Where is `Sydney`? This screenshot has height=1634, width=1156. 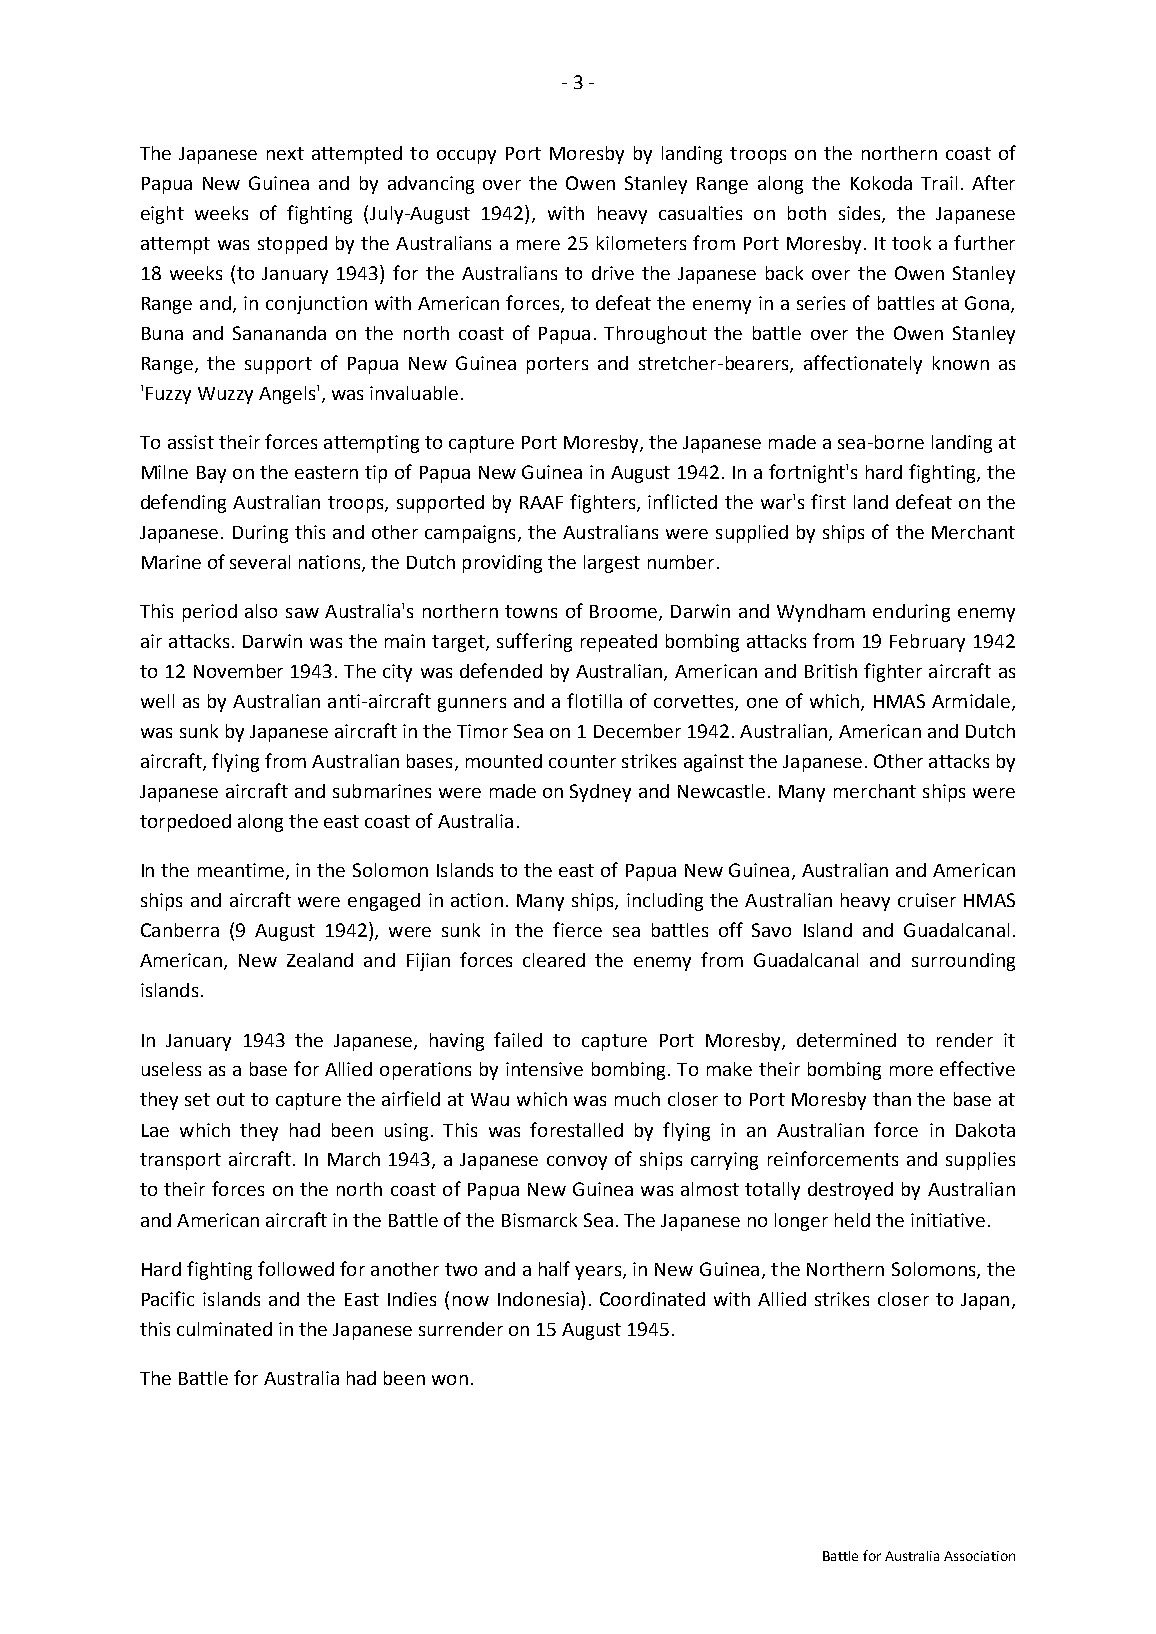
Sydney is located at coordinates (600, 793).
